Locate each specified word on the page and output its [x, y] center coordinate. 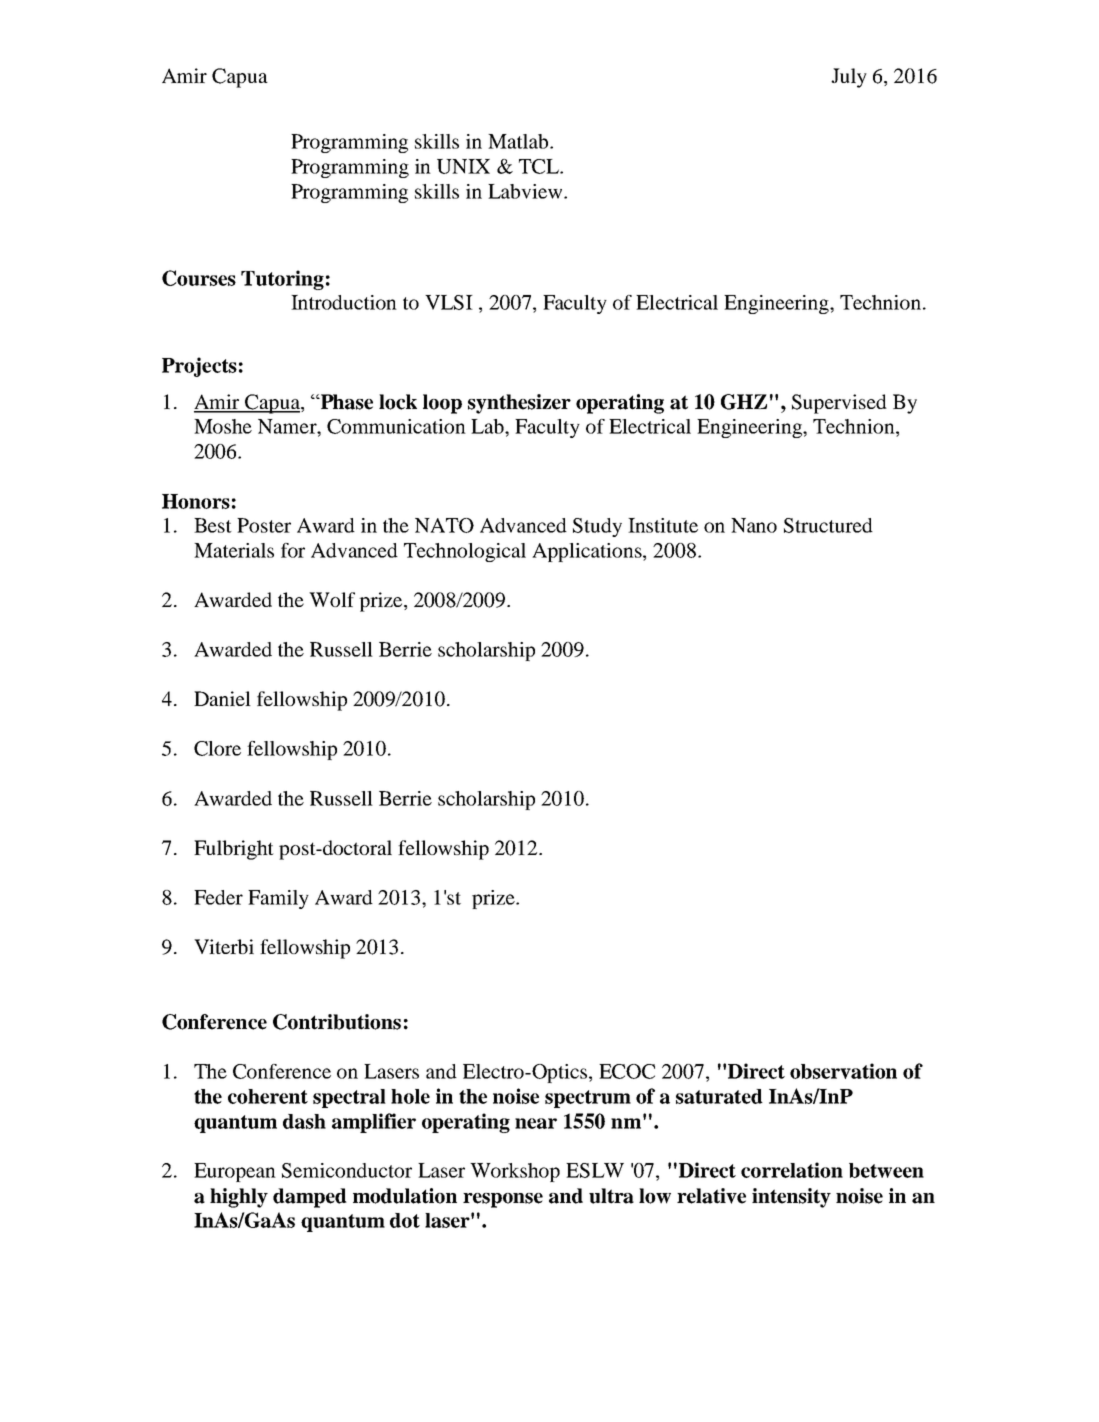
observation [843, 1071]
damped [310, 1198]
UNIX [463, 166]
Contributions [337, 1022]
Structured [828, 525]
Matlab [519, 141]
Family [278, 899]
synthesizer [519, 404]
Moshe [223, 426]
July [849, 78]
